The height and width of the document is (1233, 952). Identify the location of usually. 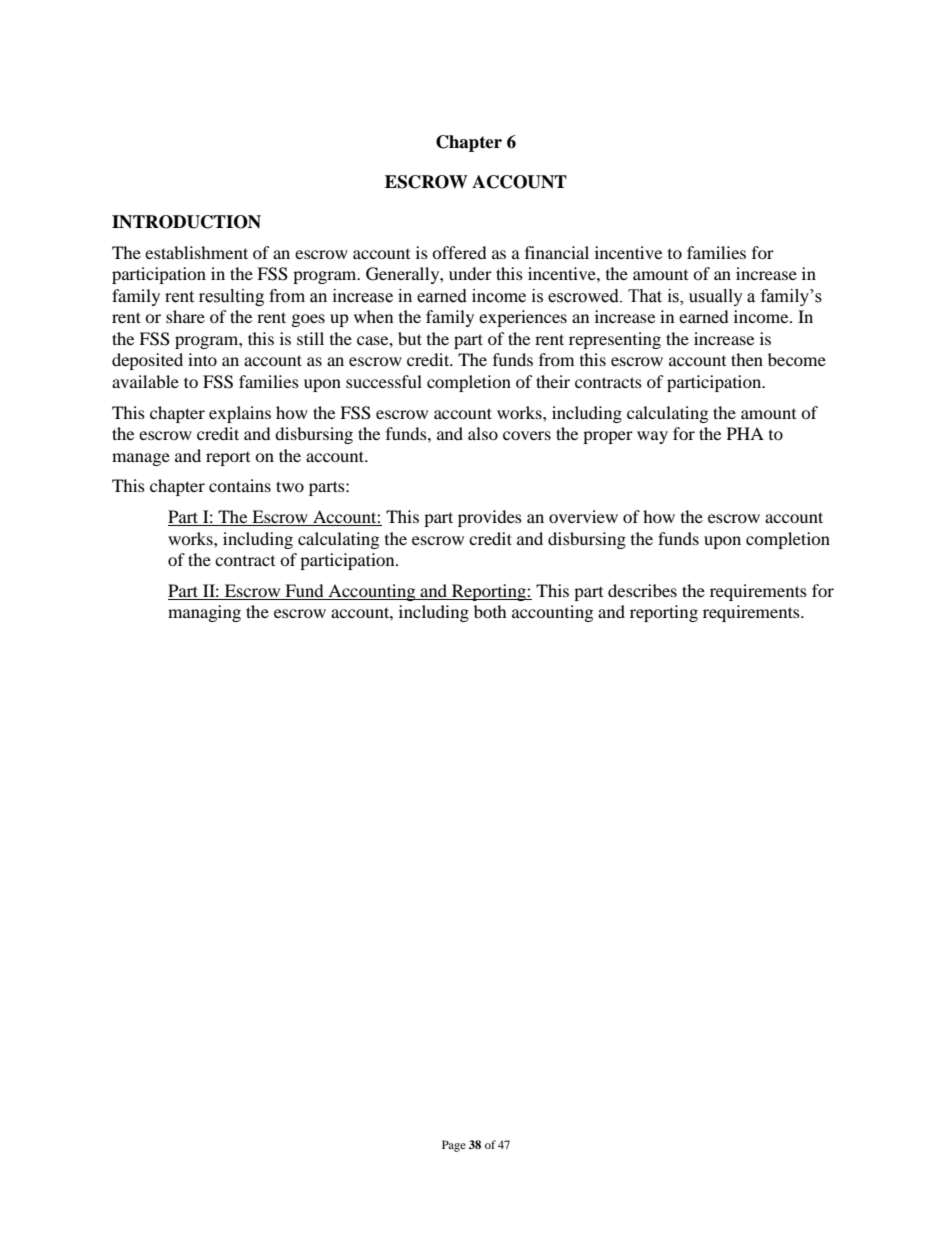
(716, 297).
